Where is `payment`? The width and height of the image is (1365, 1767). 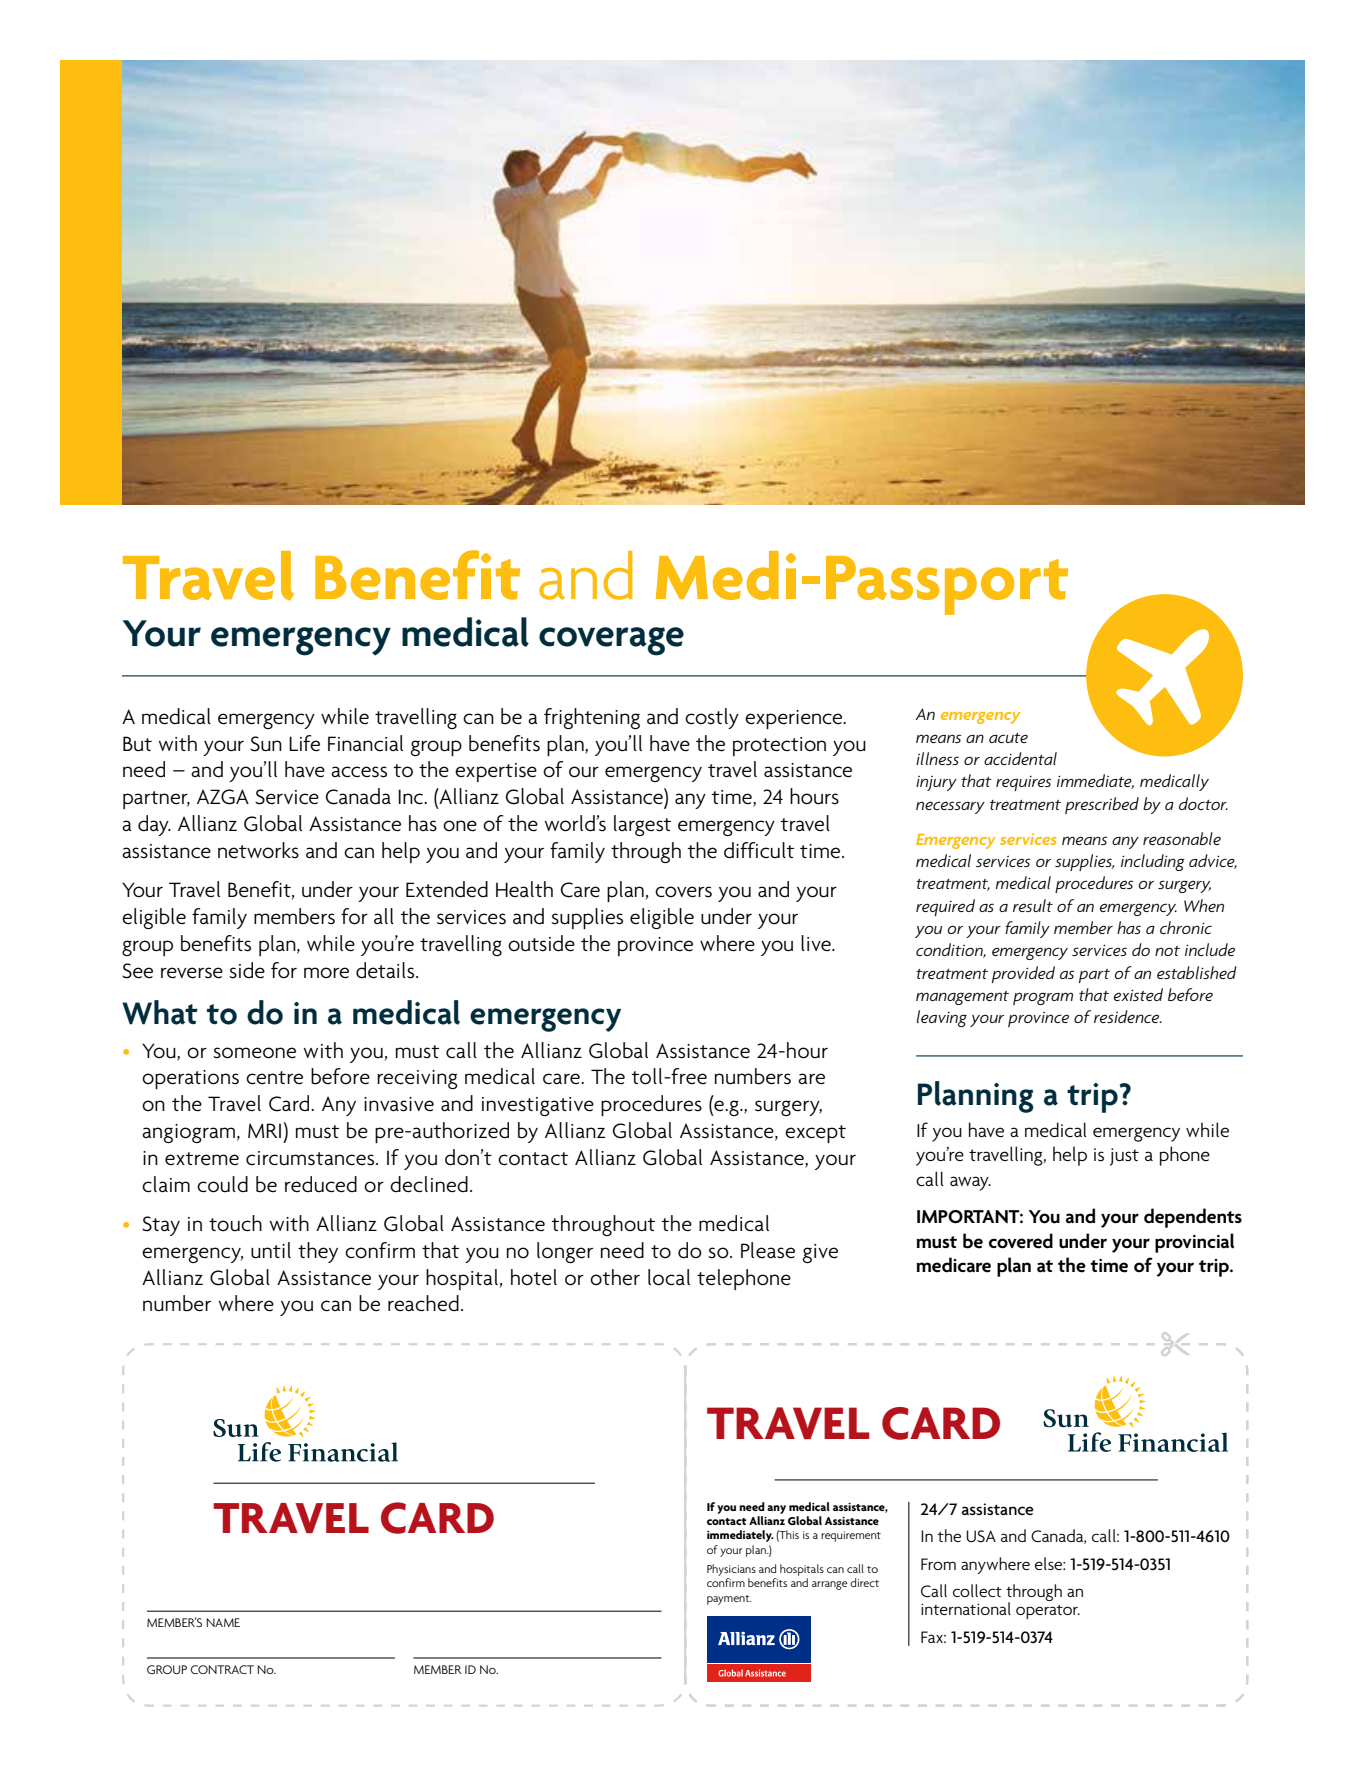
payment is located at coordinates (729, 1600).
